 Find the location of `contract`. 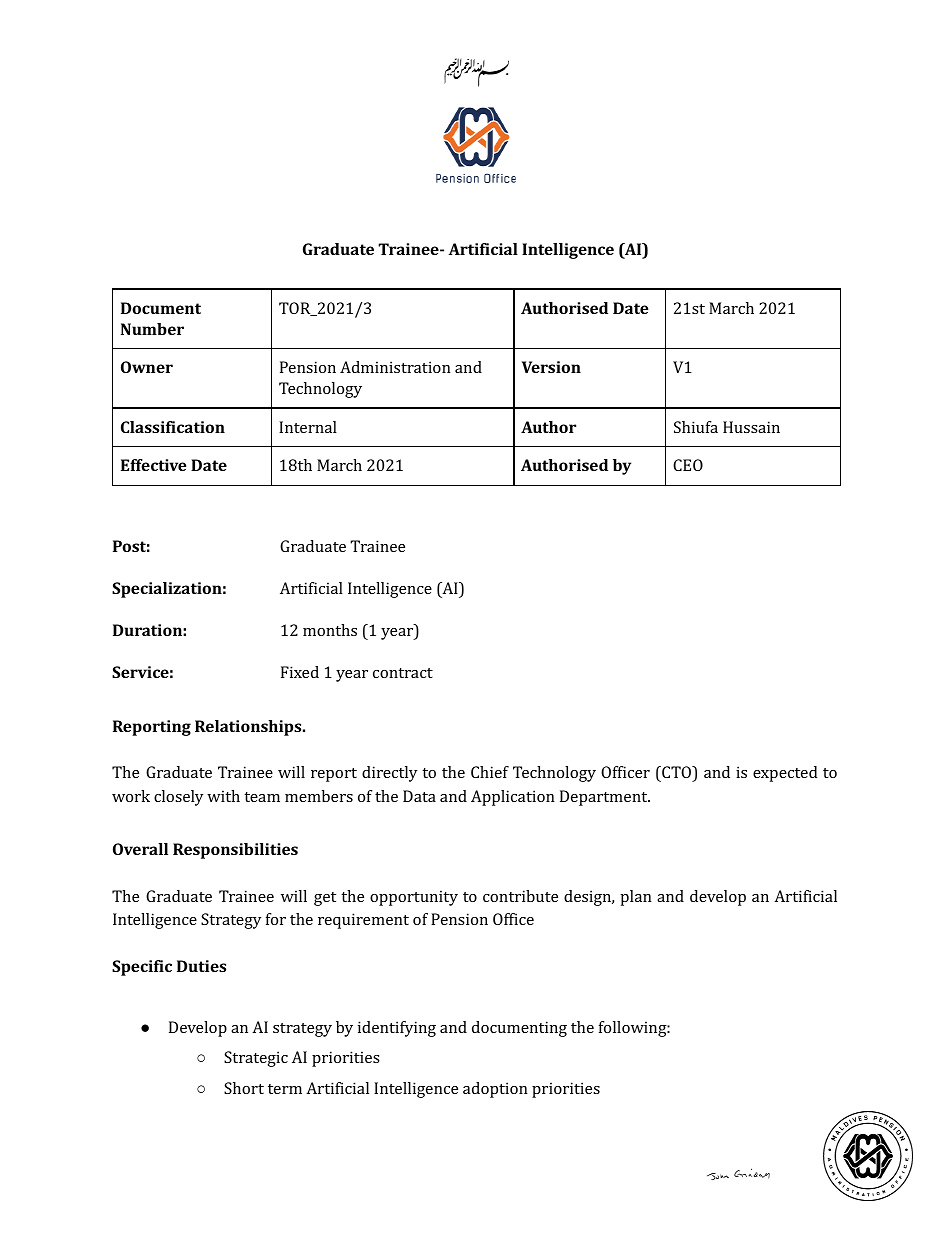

contract is located at coordinates (403, 673).
